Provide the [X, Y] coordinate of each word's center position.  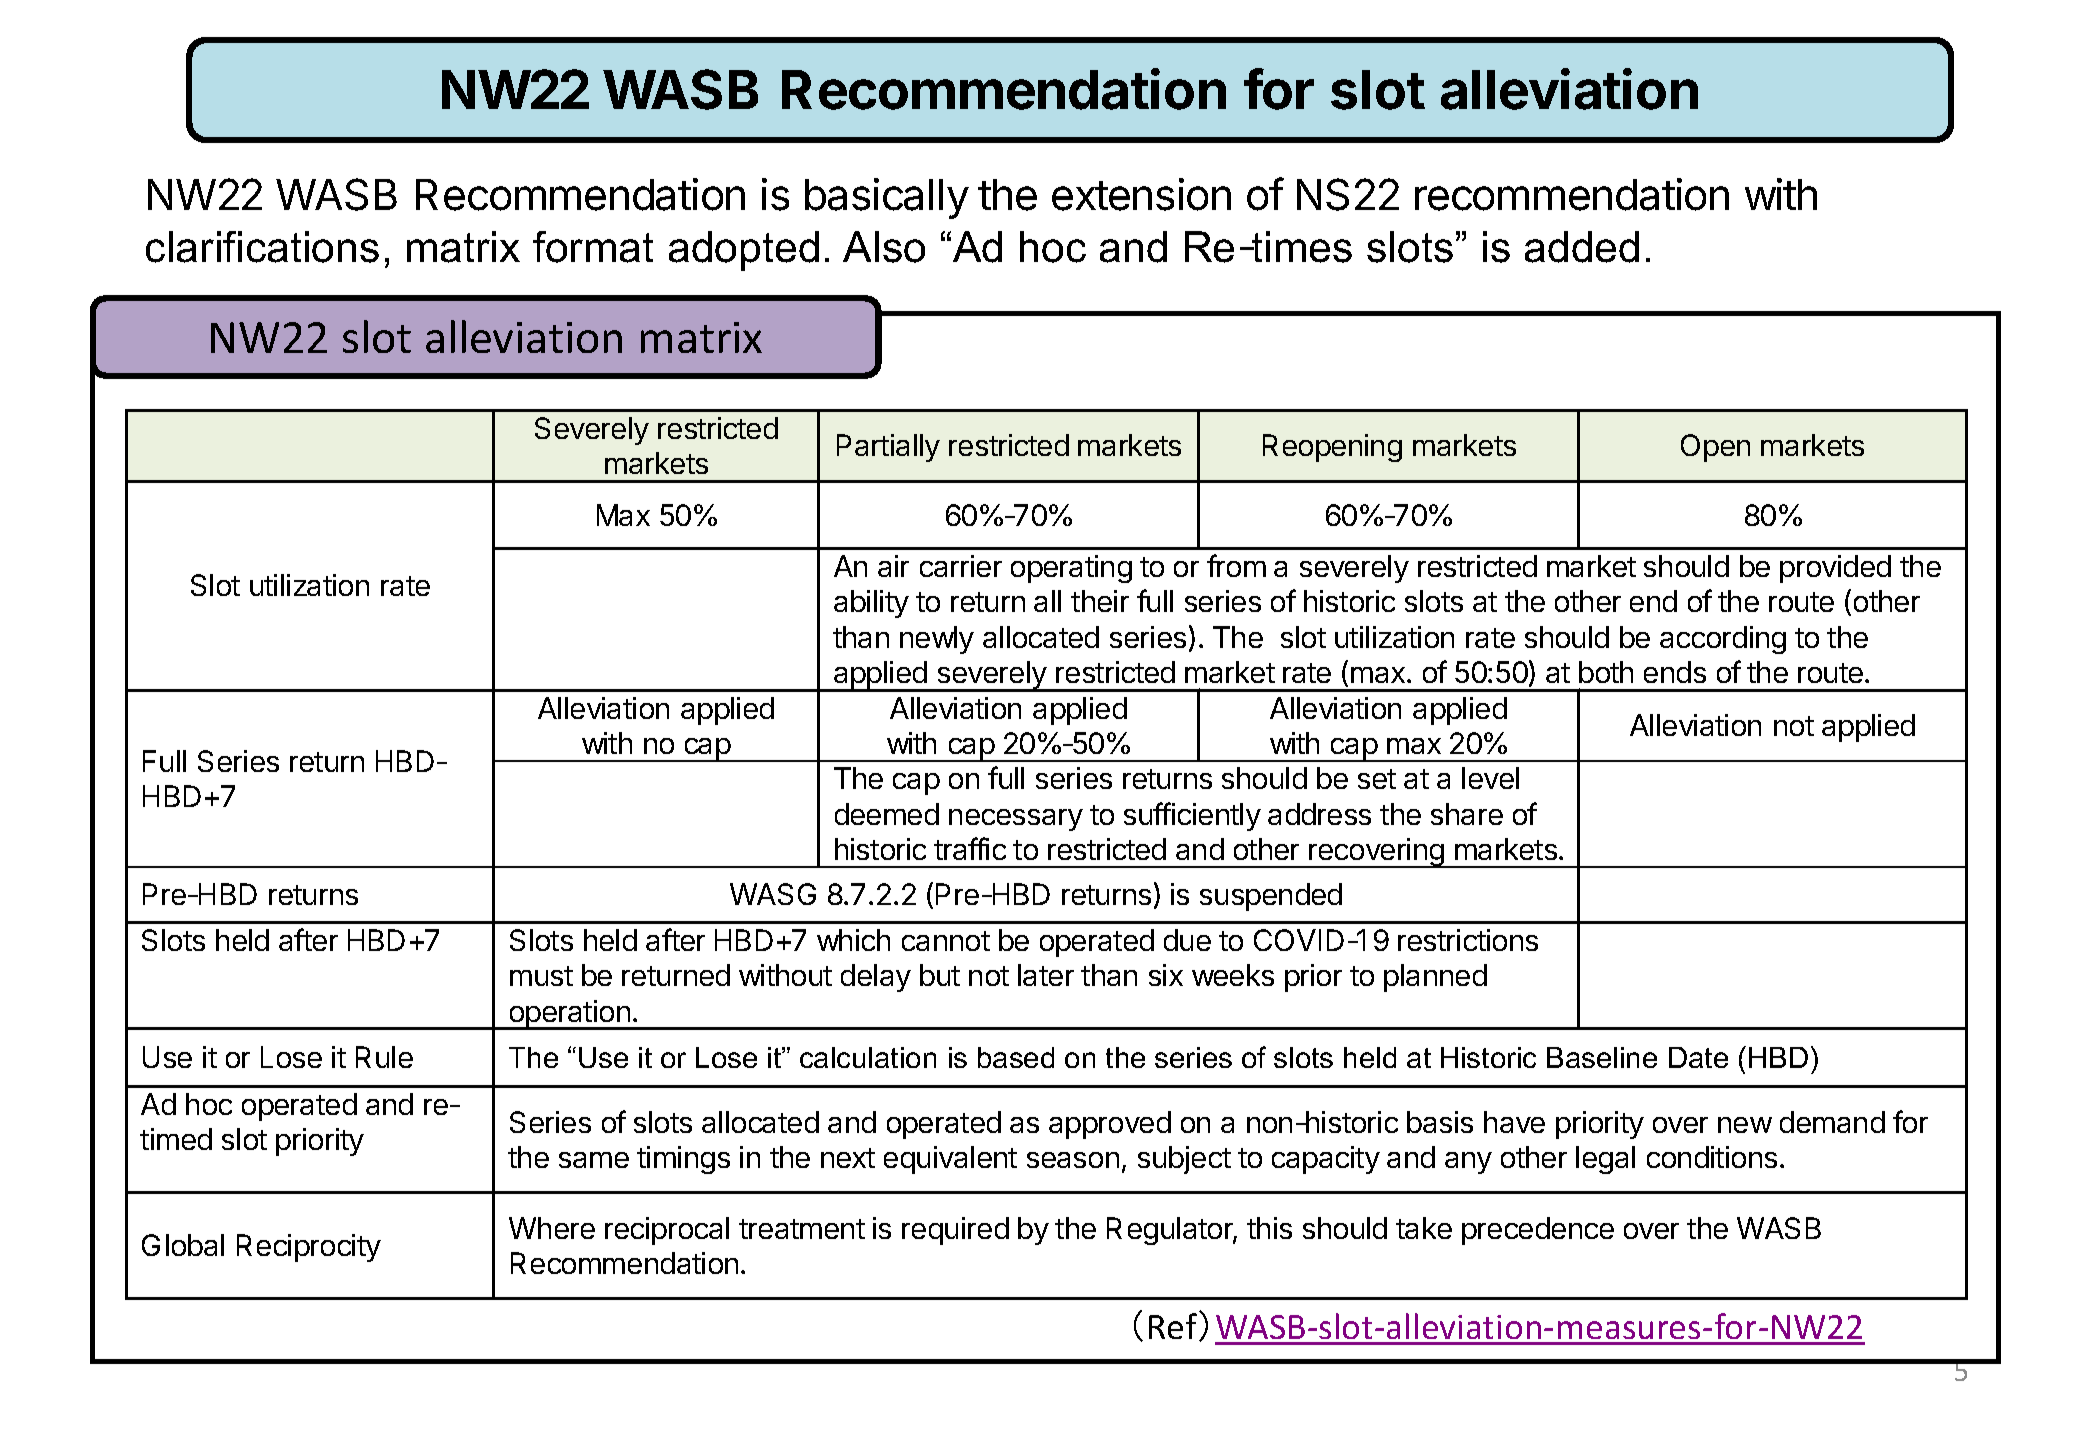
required [955, 1231]
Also [884, 247]
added [1582, 247]
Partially [888, 448]
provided [1835, 569]
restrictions [1468, 940]
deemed [887, 814]
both [1606, 672]
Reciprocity [309, 1248]
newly [937, 640]
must [541, 976]
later [1046, 975]
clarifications [262, 247]
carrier [961, 566]
